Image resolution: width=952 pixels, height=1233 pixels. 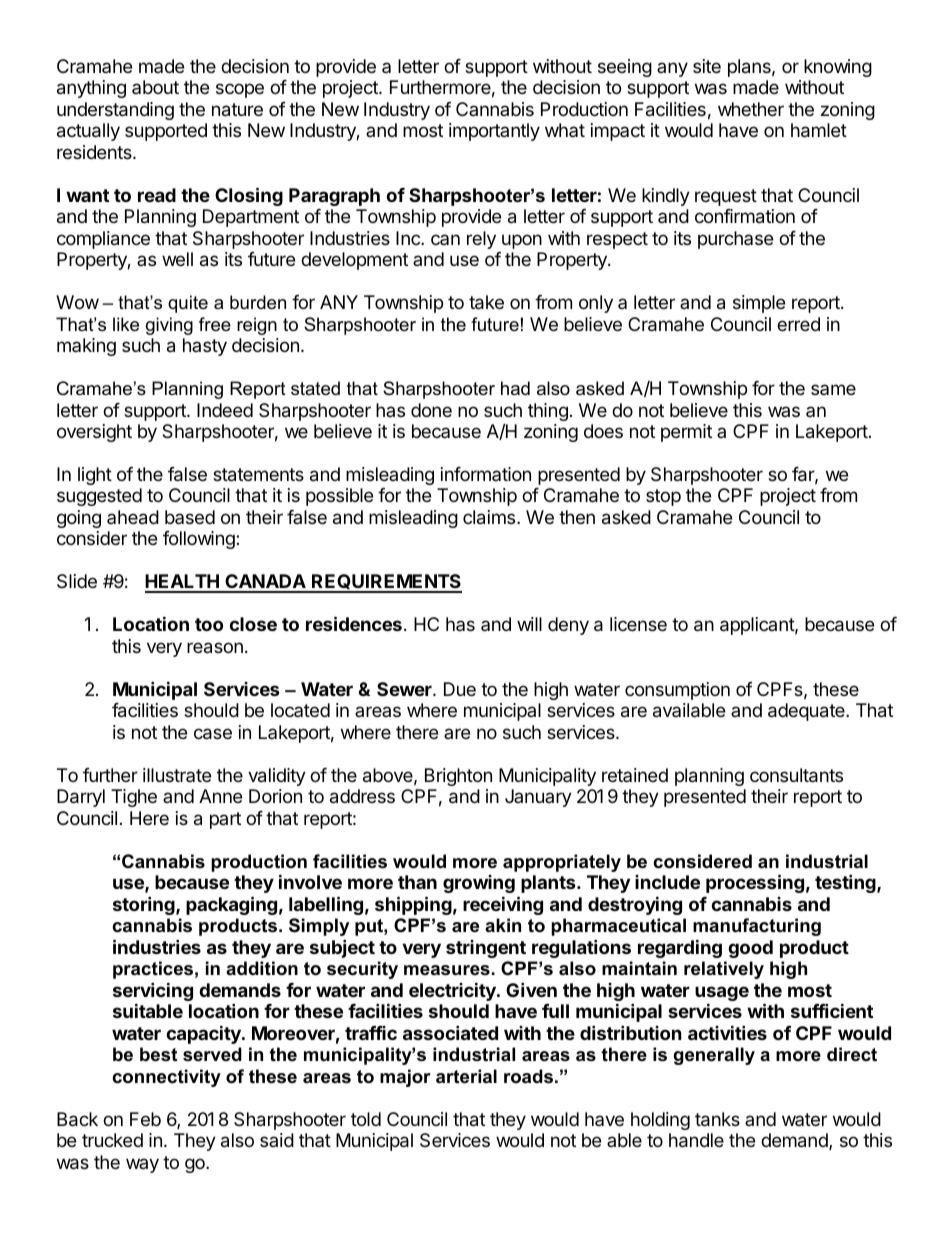 I want to click on tanks, so click(x=717, y=1119).
